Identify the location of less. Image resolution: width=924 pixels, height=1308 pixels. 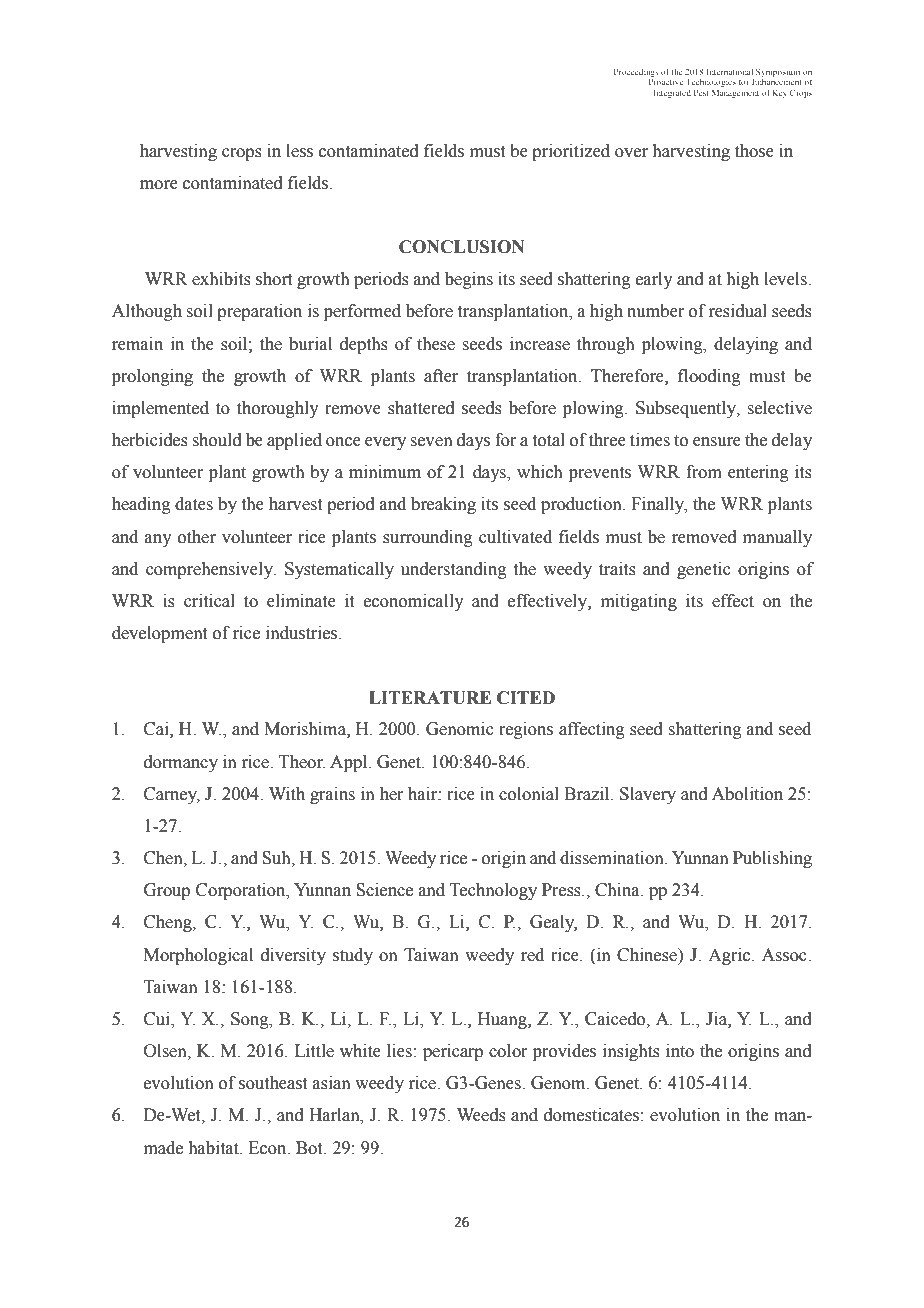
(299, 151).
